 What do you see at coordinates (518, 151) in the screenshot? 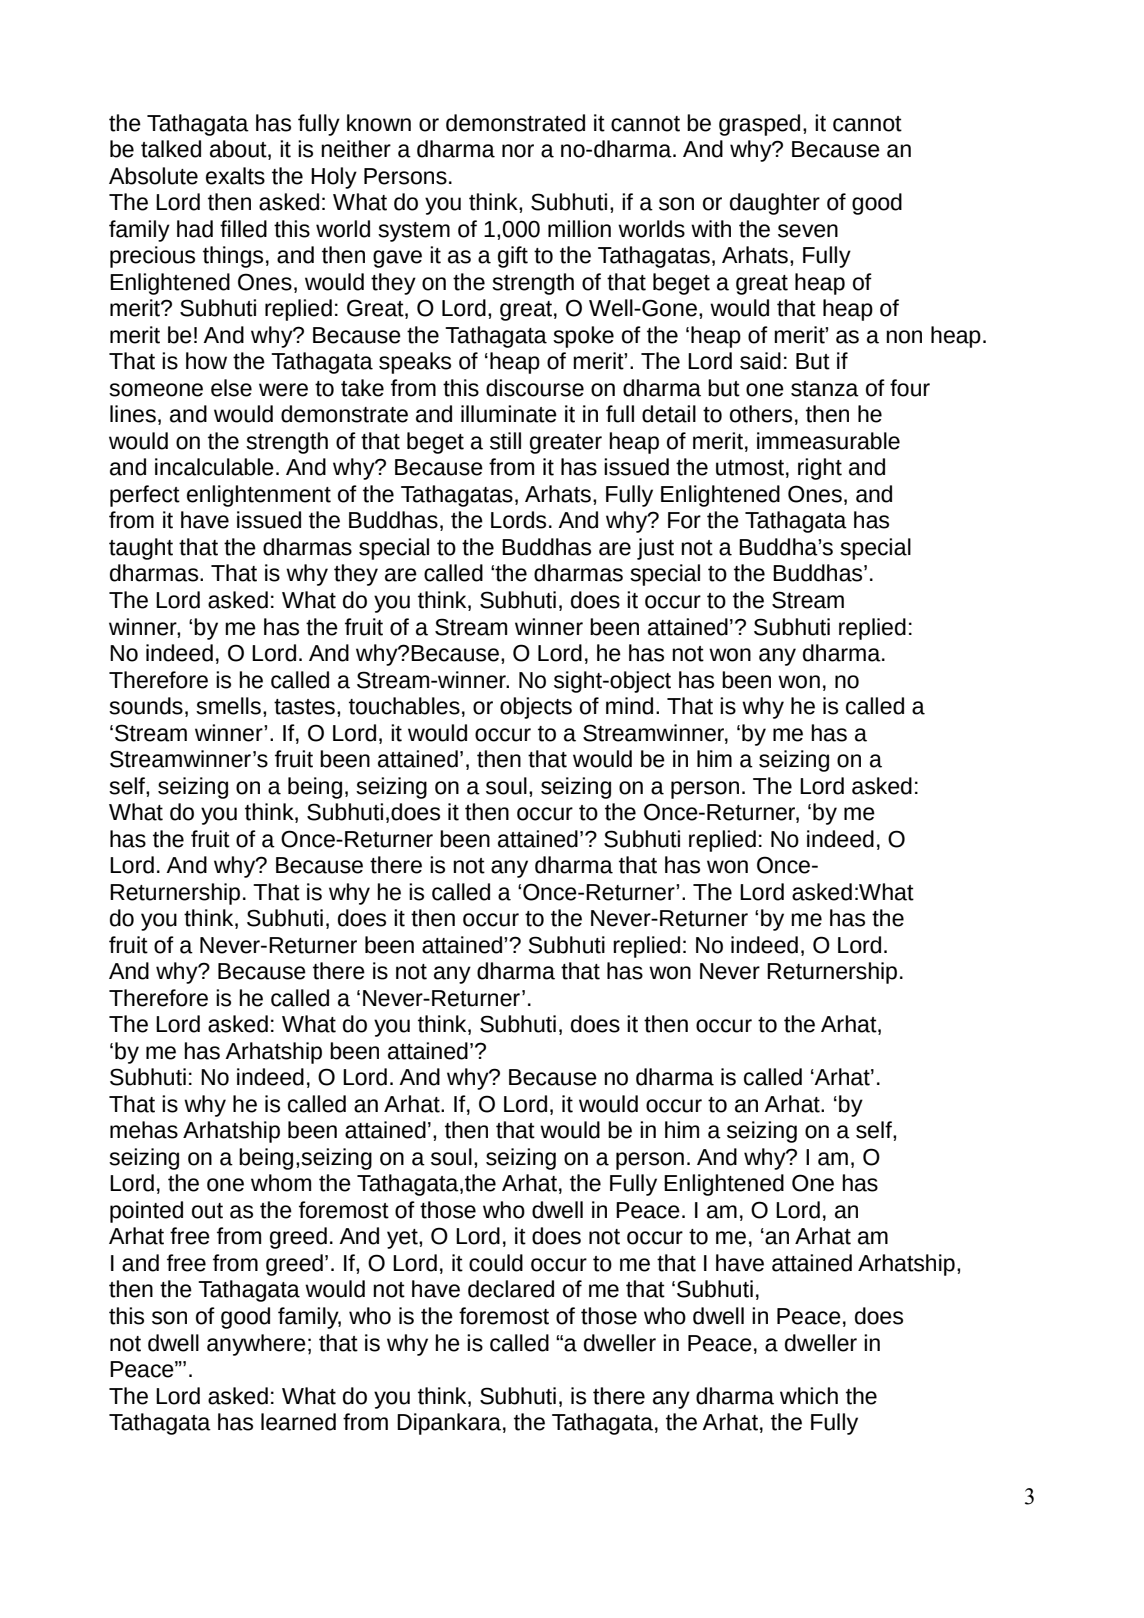
I see `nor` at bounding box center [518, 151].
